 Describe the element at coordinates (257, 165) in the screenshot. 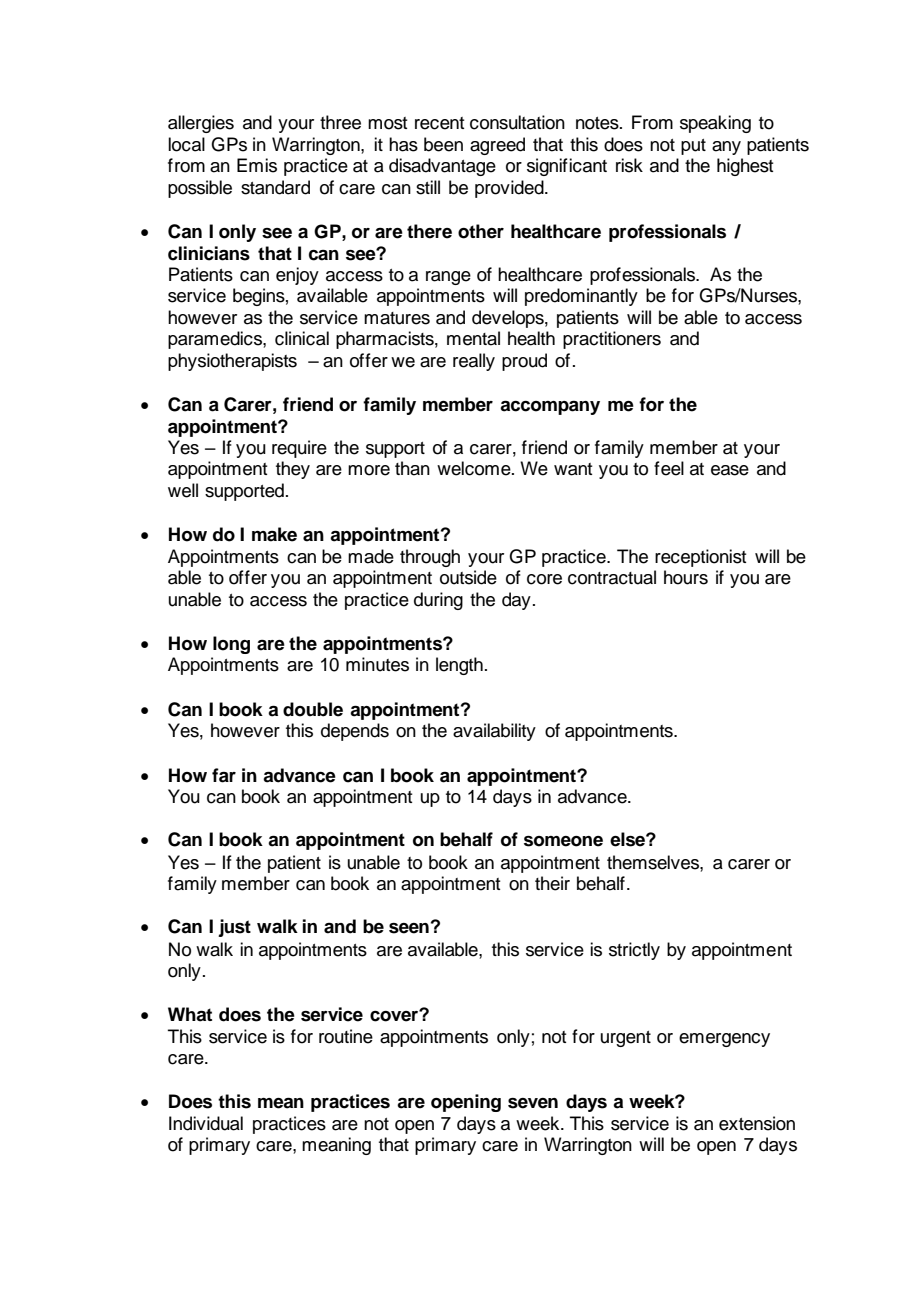

I see `Emis` at that location.
